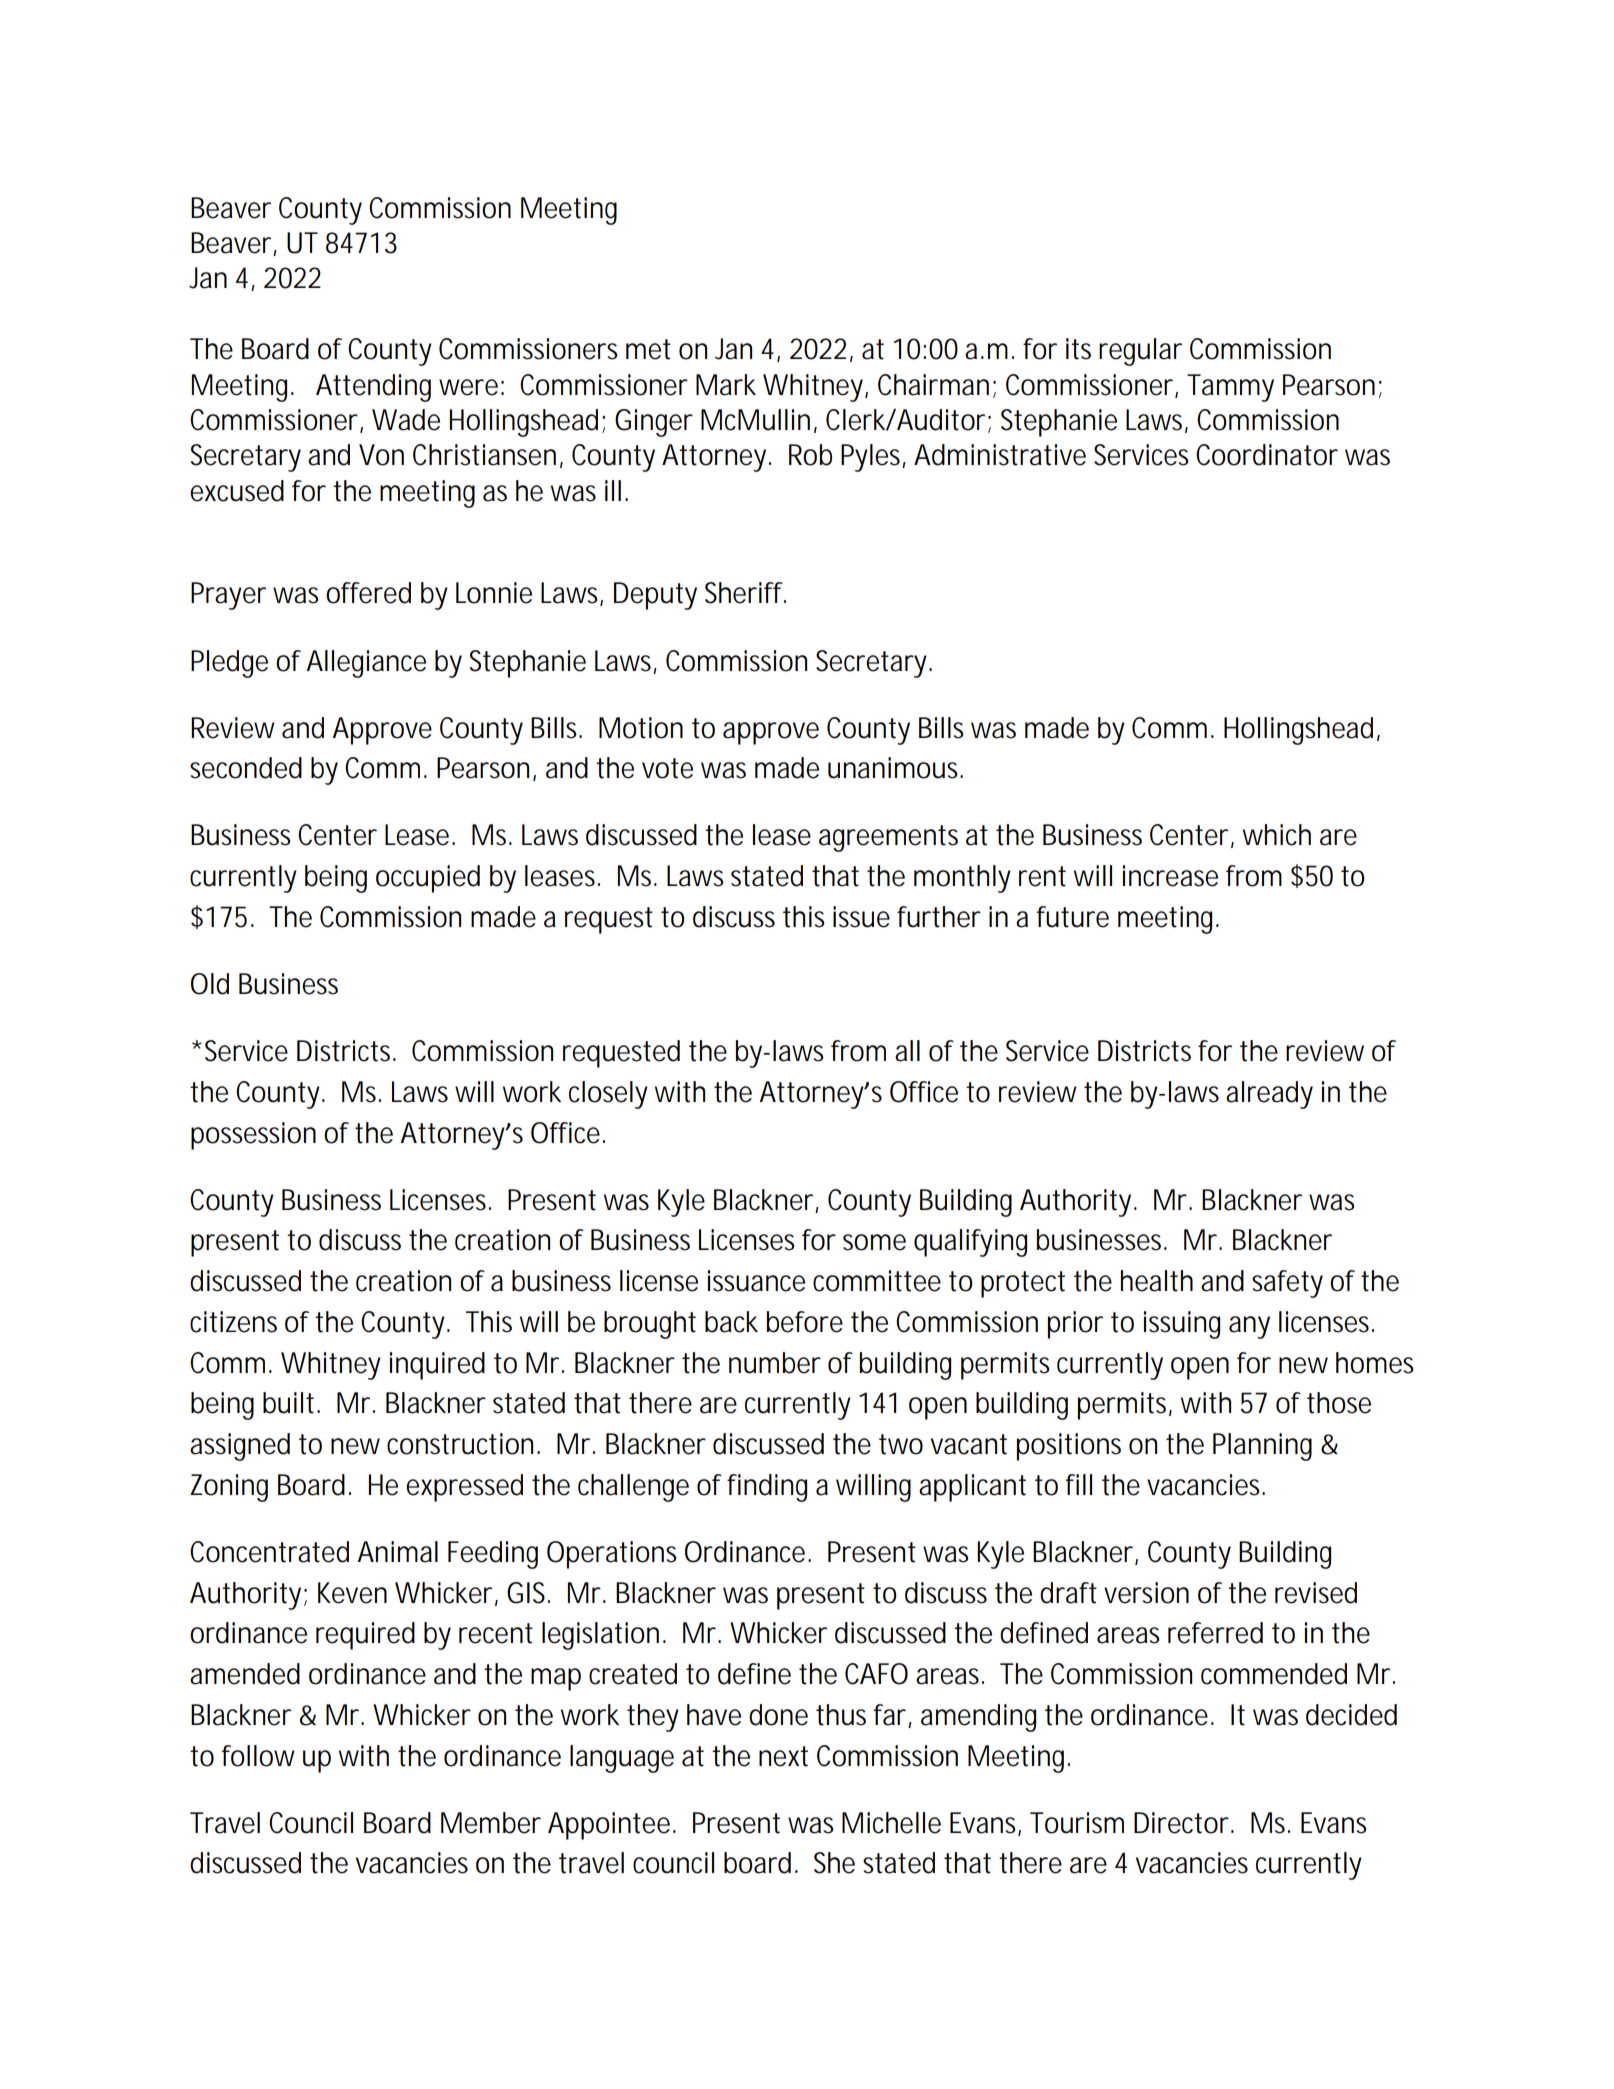  What do you see at coordinates (1262, 1447) in the image?
I see `Planning` at bounding box center [1262, 1447].
